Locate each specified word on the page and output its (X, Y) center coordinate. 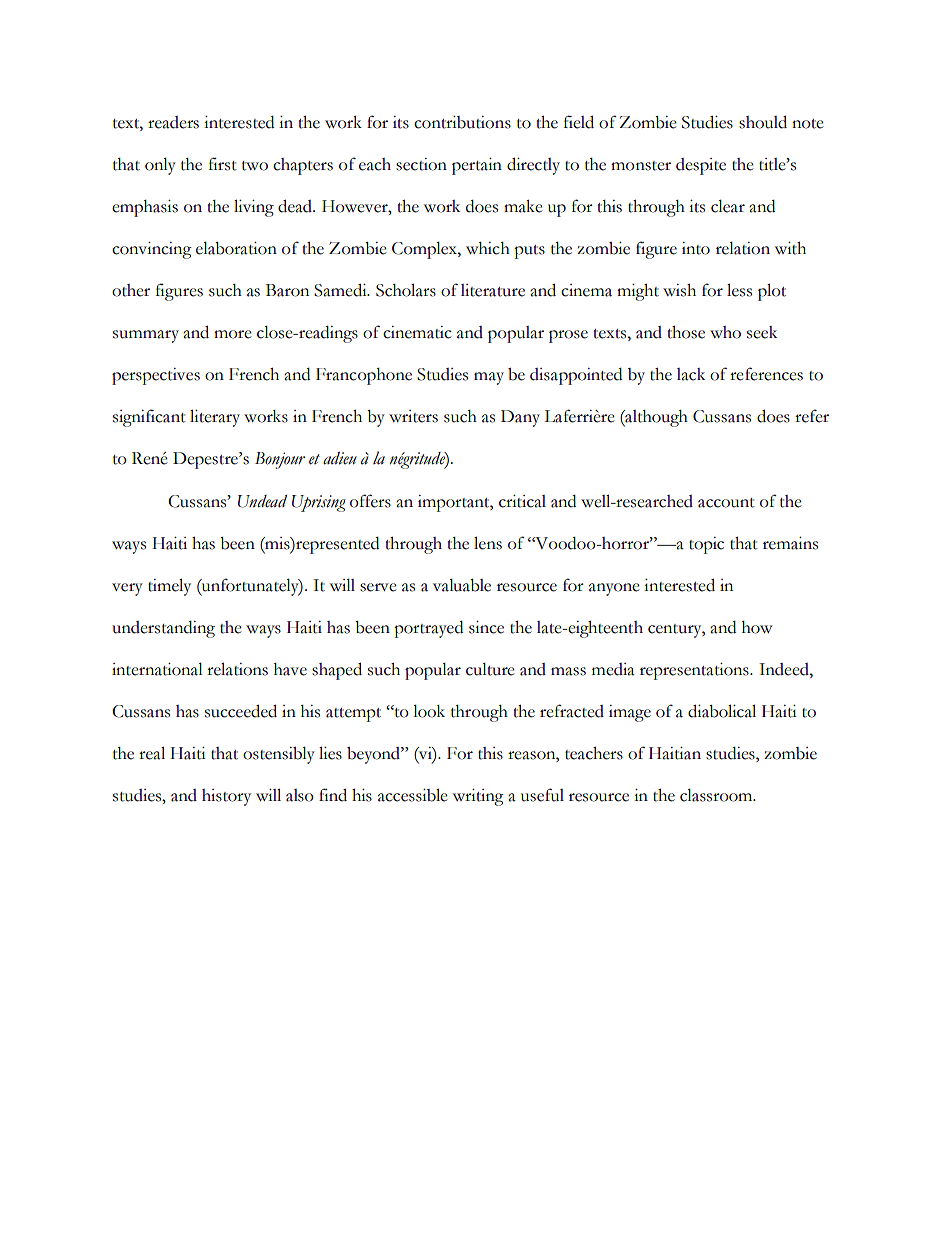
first (223, 164)
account (726, 503)
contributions (462, 122)
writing (478, 797)
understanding (163, 629)
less (739, 290)
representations (695, 671)
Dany (520, 418)
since (486, 627)
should (763, 122)
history (226, 797)
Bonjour (280, 460)
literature (493, 290)
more (233, 334)
